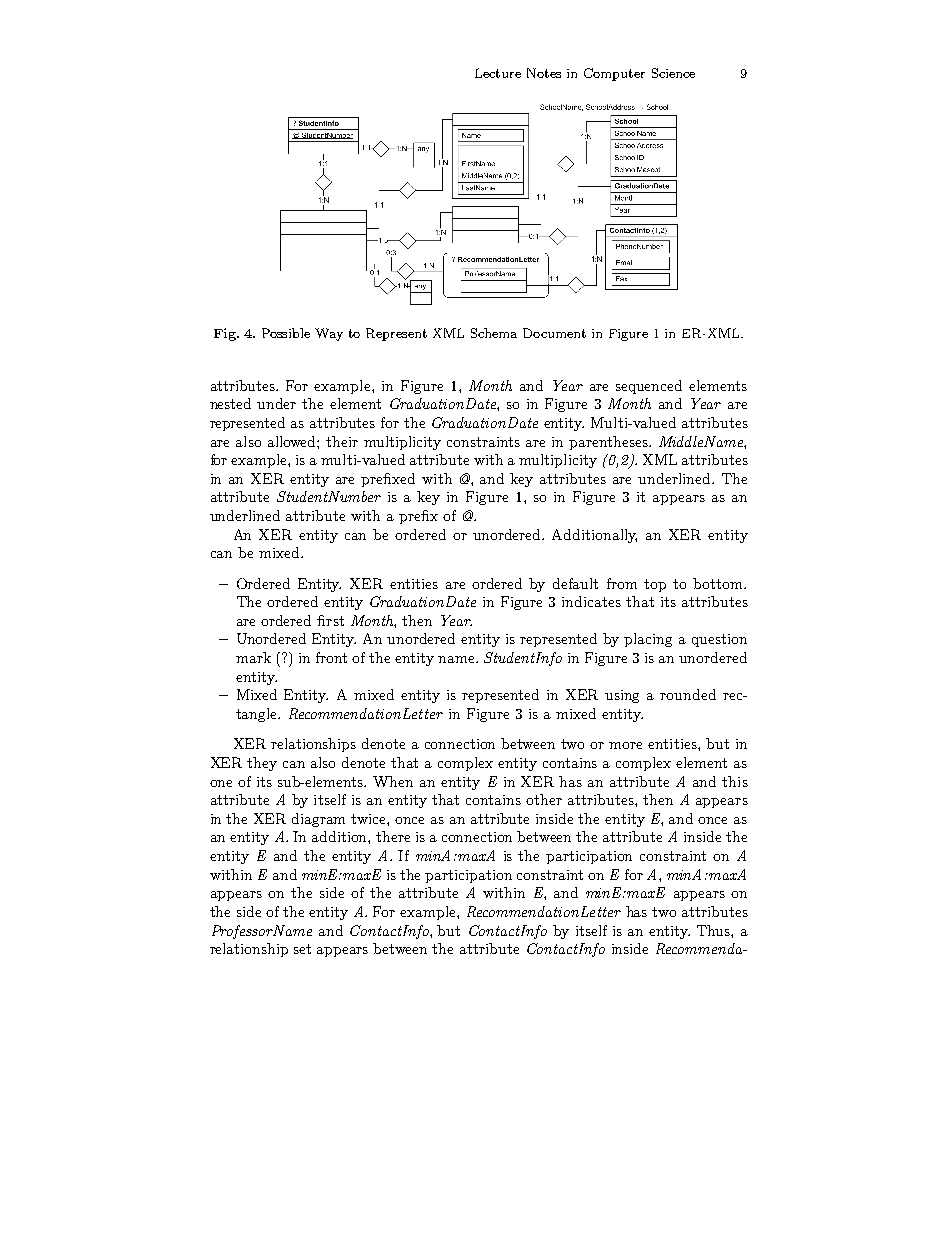 This screenshot has width=952, height=1233. What do you see at coordinates (649, 387) in the screenshot?
I see `sequenced` at bounding box center [649, 387].
